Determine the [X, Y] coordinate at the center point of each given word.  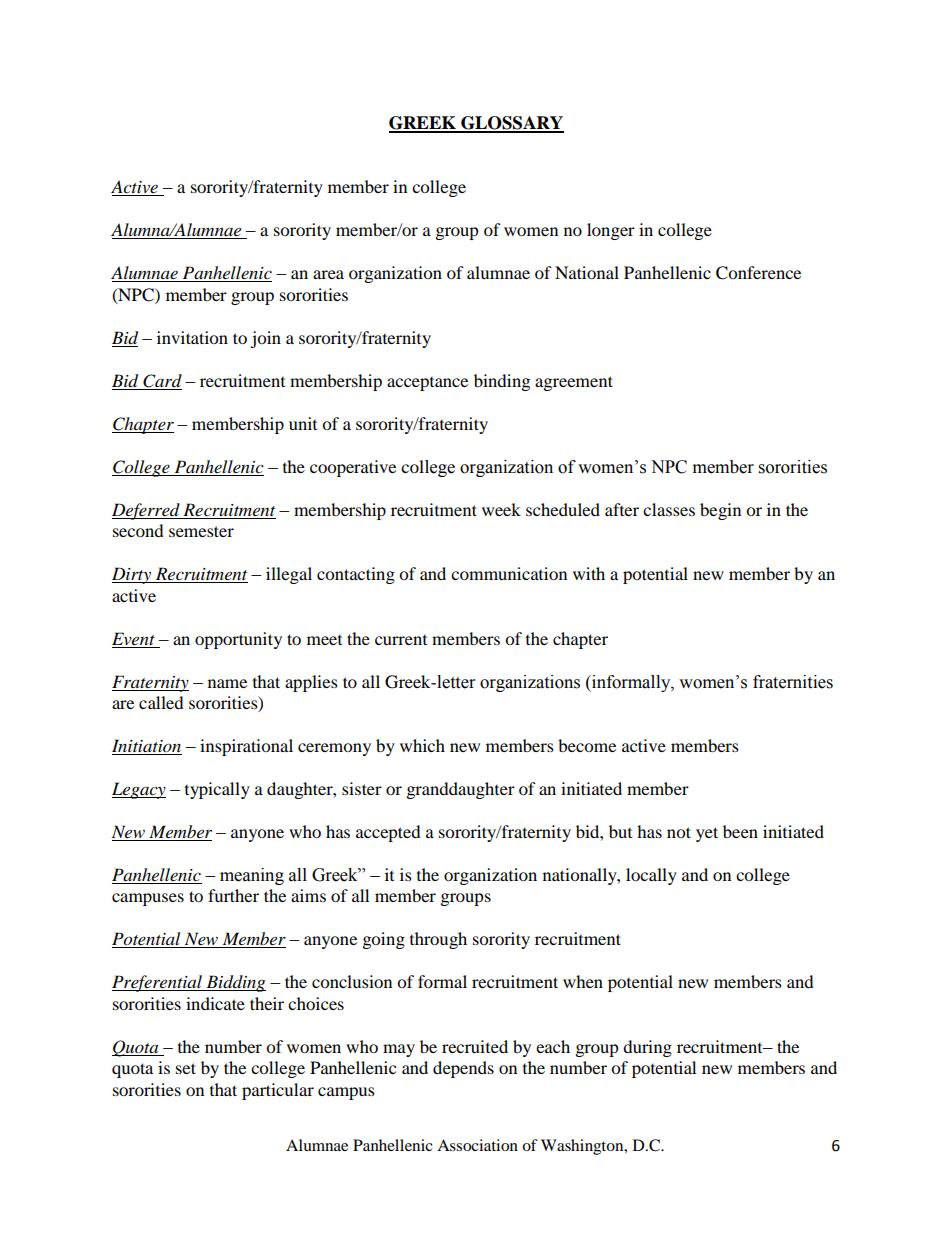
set [186, 1068]
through [438, 940]
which [422, 745]
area [328, 274]
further [233, 895]
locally [651, 876]
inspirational [246, 747]
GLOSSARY [511, 124]
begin [720, 511]
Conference [758, 273]
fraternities [793, 682]
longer [611, 231]
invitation [192, 337]
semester [201, 531]
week [501, 509]
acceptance [427, 384]
